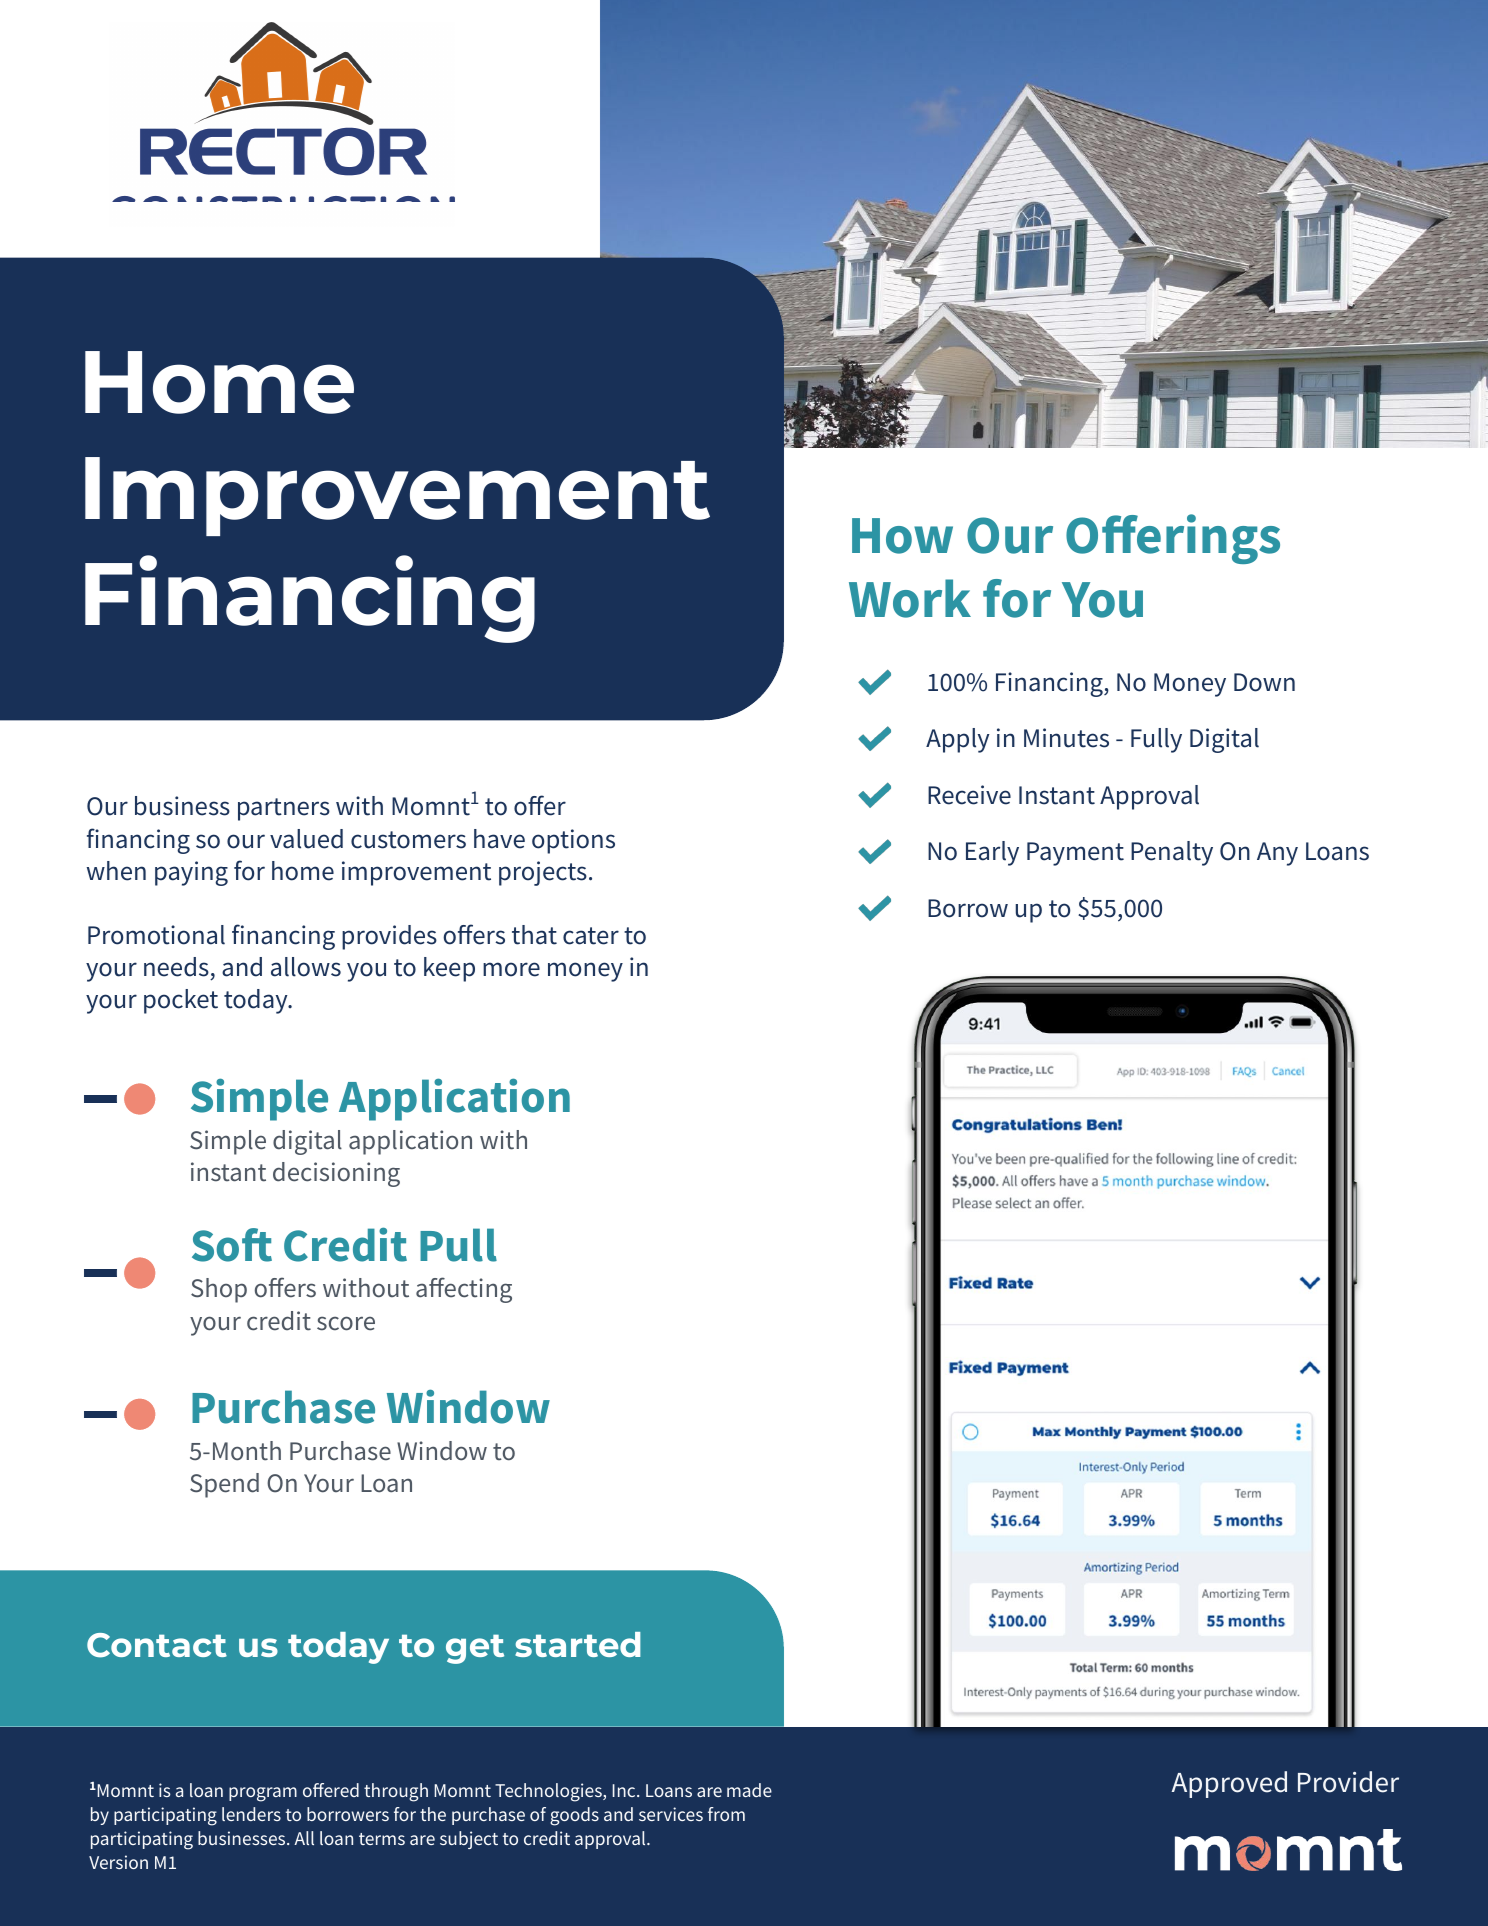 The width and height of the image is (1488, 1926). Describe the element at coordinates (284, 809) in the image. I see `partners` at that location.
